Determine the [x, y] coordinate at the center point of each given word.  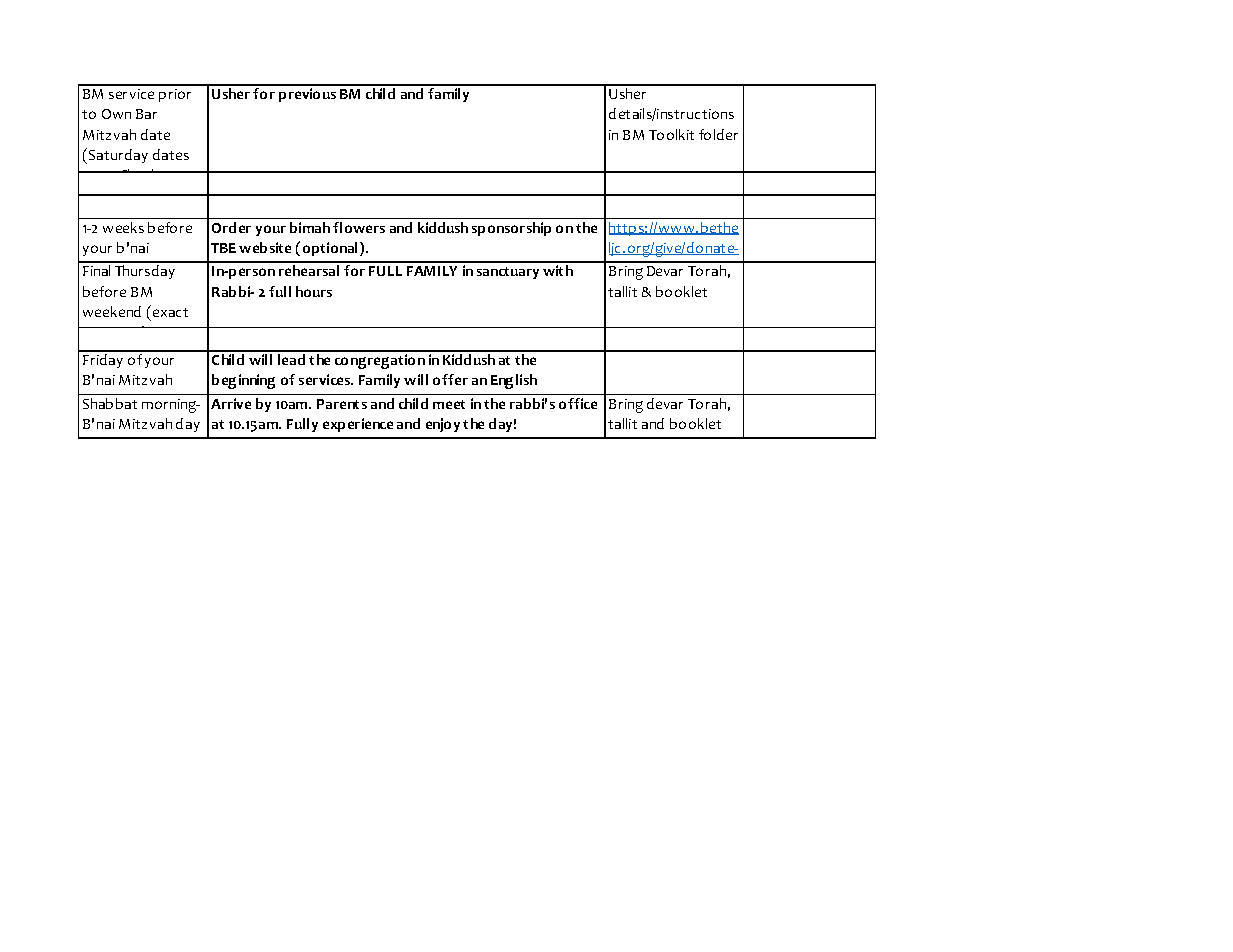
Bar [146, 114]
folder [718, 134]
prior [175, 95]
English [514, 381]
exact [170, 312]
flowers [359, 227]
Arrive [231, 403]
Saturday [118, 156]
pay [621, 271]
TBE [223, 248]
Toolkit [671, 134]
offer [450, 379]
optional [332, 249]
